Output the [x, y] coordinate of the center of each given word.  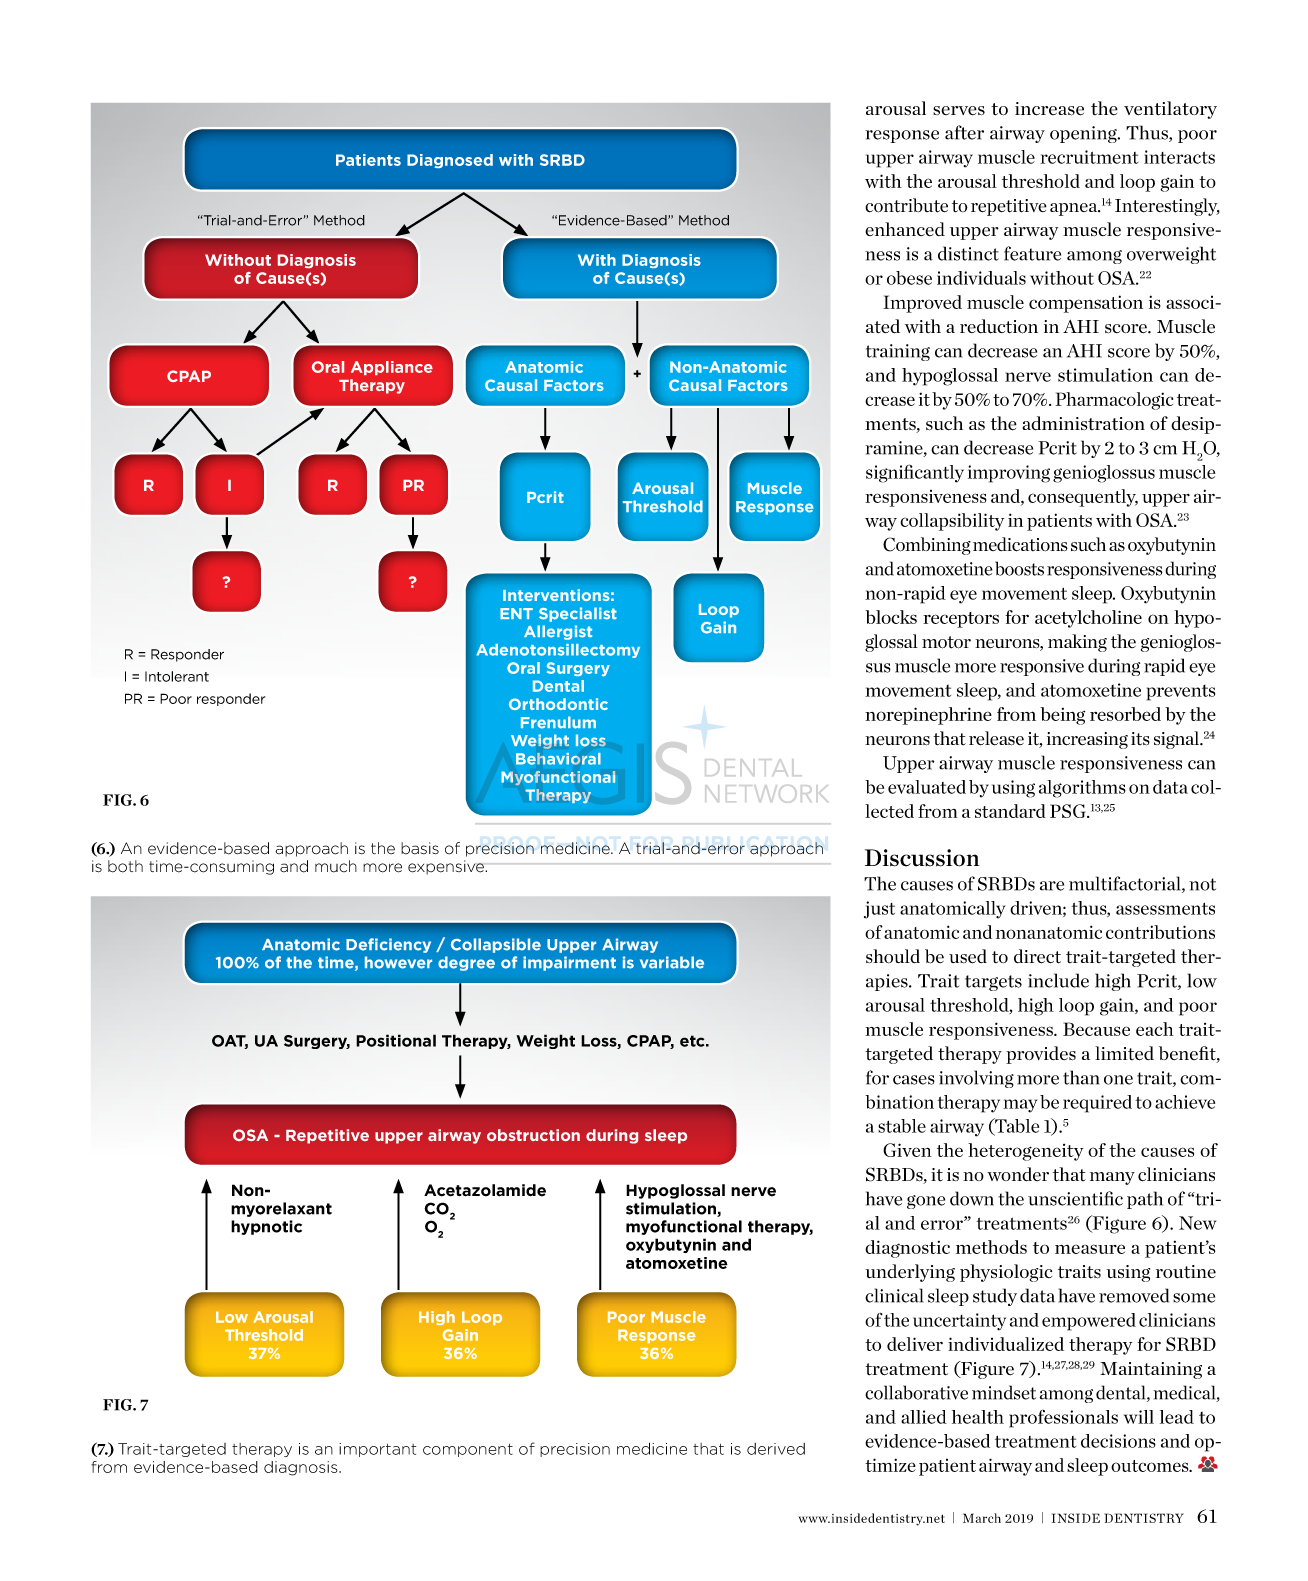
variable [672, 962]
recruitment [1089, 157]
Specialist [578, 614]
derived [776, 1449]
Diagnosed [450, 161]
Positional [396, 1040]
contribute [906, 205]
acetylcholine [1088, 619]
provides [1041, 1055]
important [377, 1450]
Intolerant [177, 676]
